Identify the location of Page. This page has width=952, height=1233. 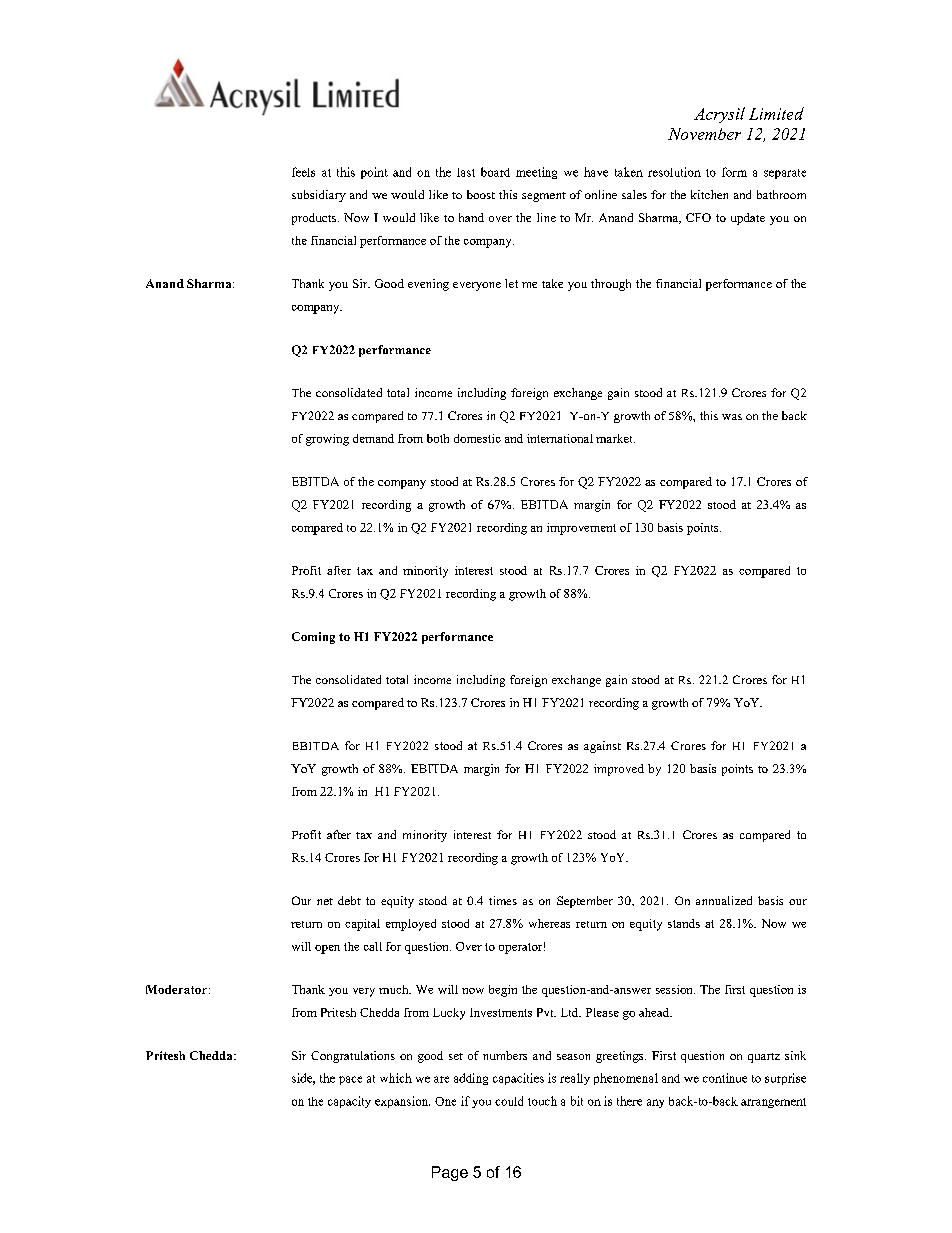
(450, 1173).
